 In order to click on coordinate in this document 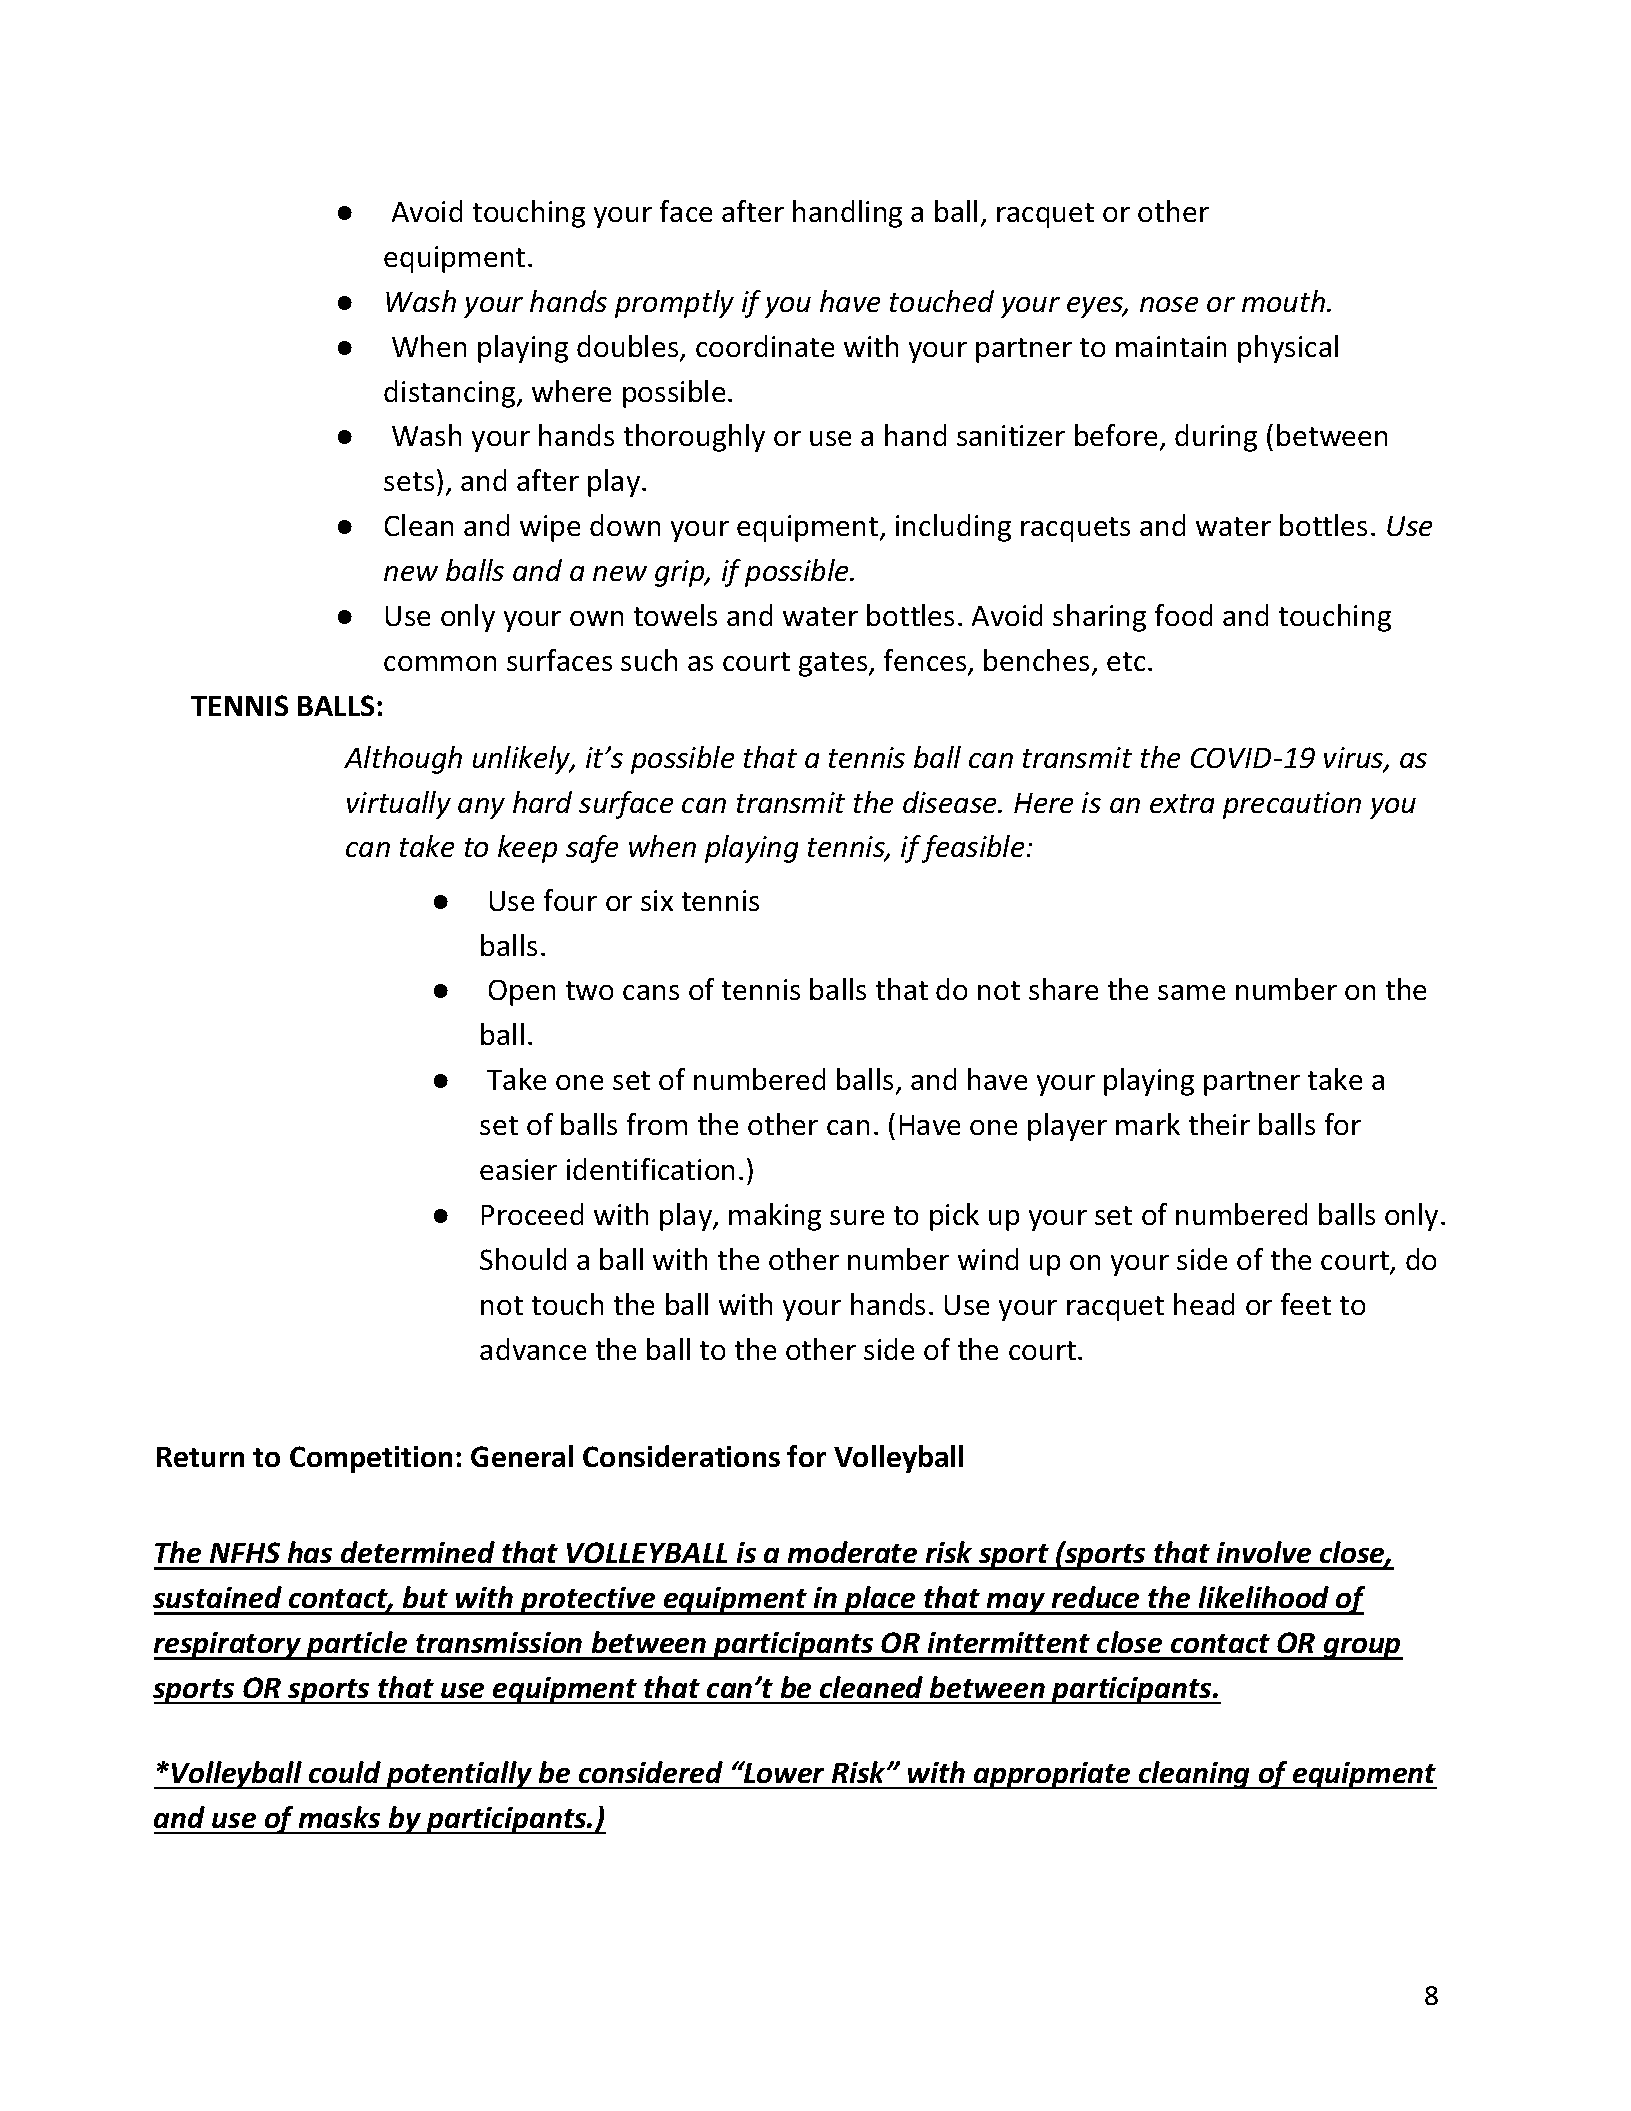, I will do `click(765, 346)`.
